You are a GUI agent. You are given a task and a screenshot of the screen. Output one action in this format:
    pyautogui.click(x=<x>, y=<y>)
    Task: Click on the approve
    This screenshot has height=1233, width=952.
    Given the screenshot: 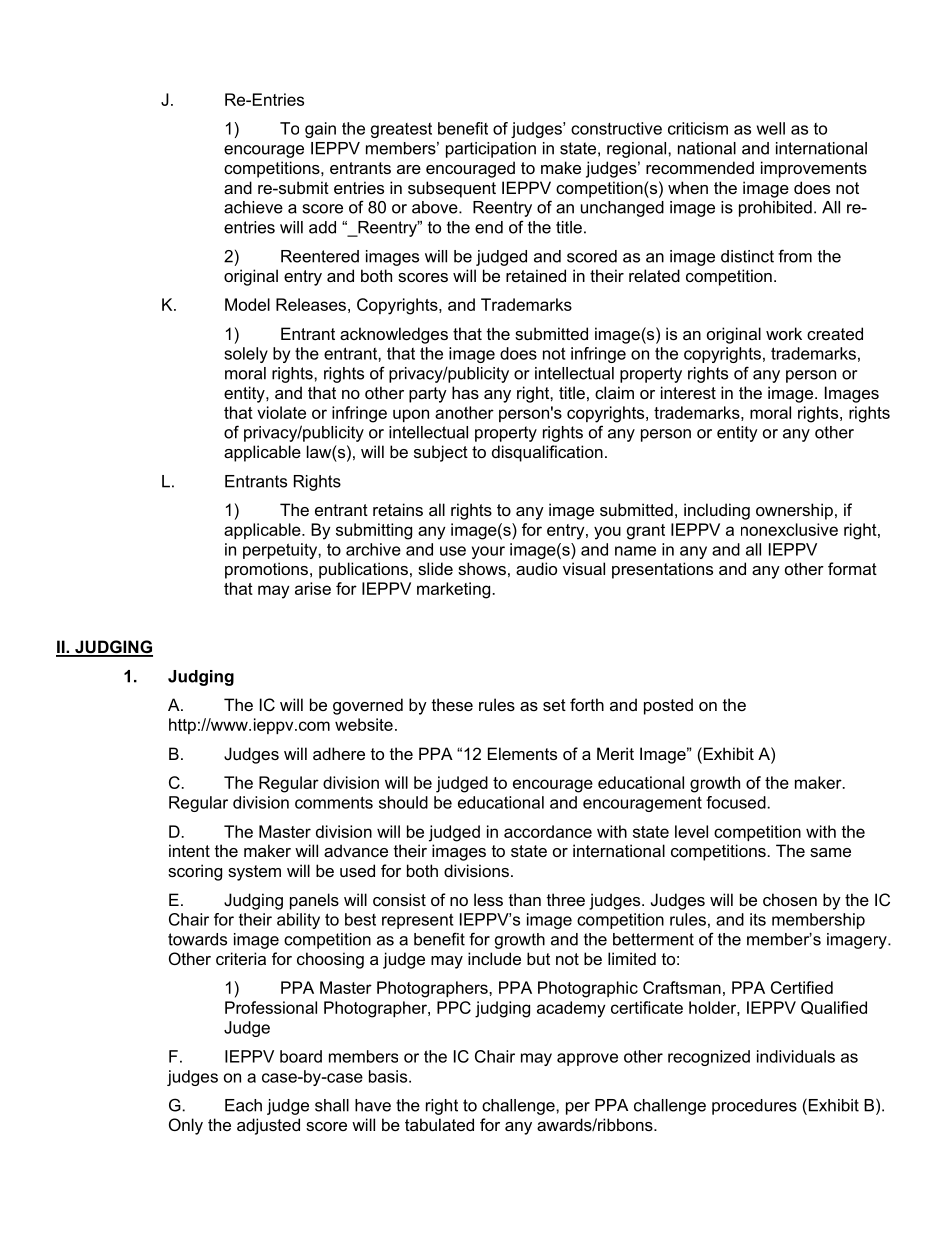 What is the action you would take?
    pyautogui.click(x=587, y=1059)
